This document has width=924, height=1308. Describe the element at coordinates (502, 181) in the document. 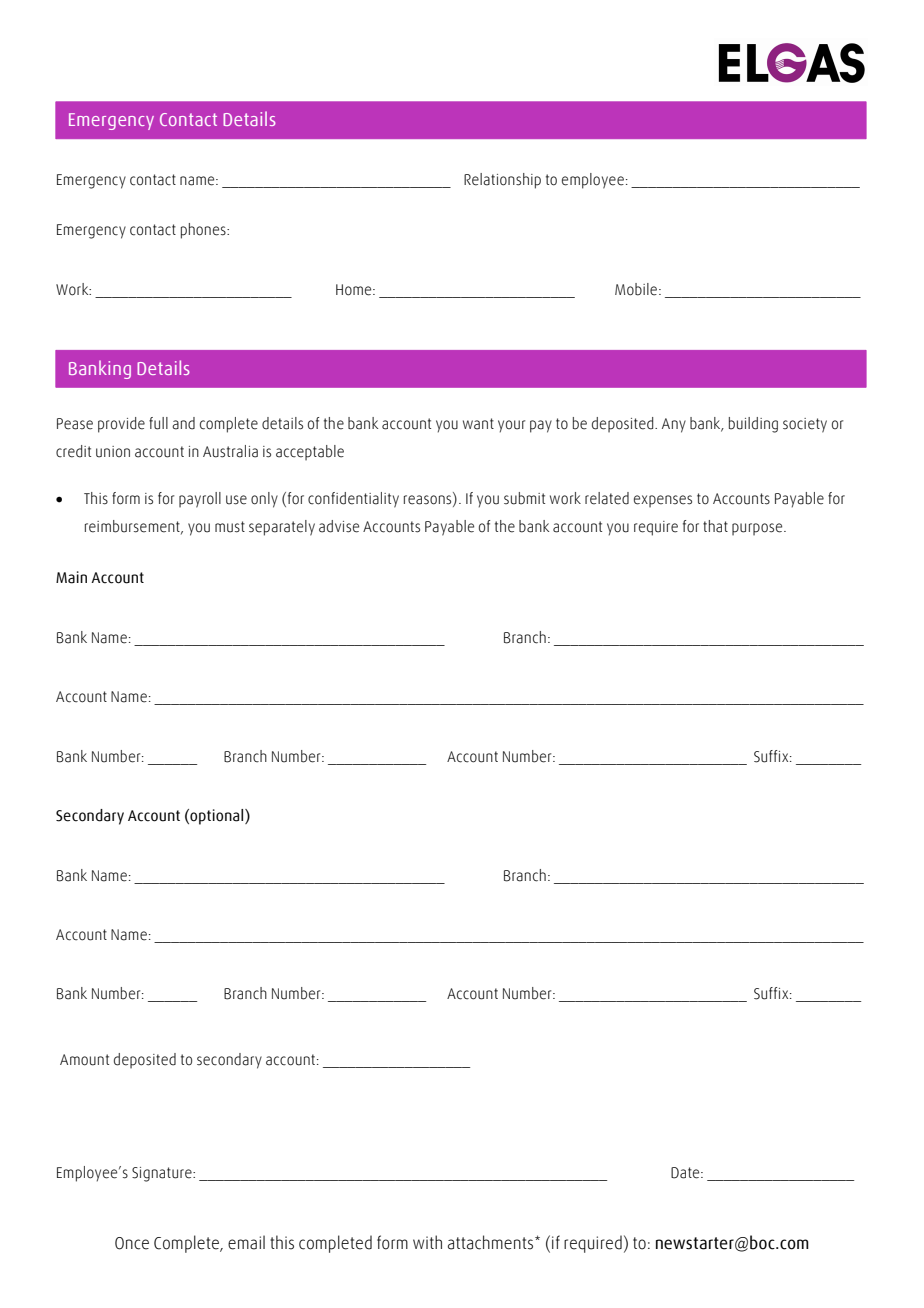

I see `Relationship` at that location.
